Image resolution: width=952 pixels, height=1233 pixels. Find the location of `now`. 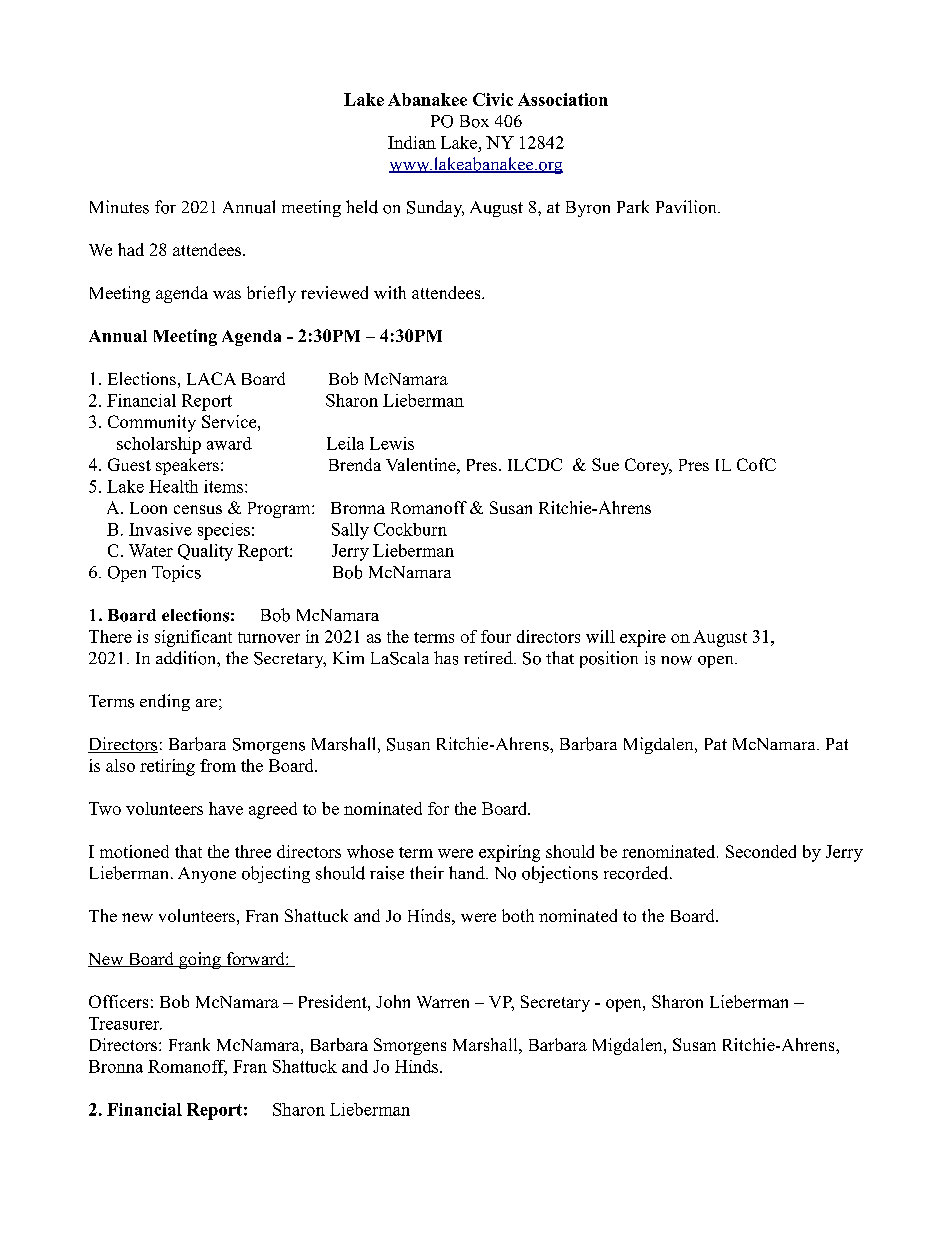

now is located at coordinates (676, 660).
